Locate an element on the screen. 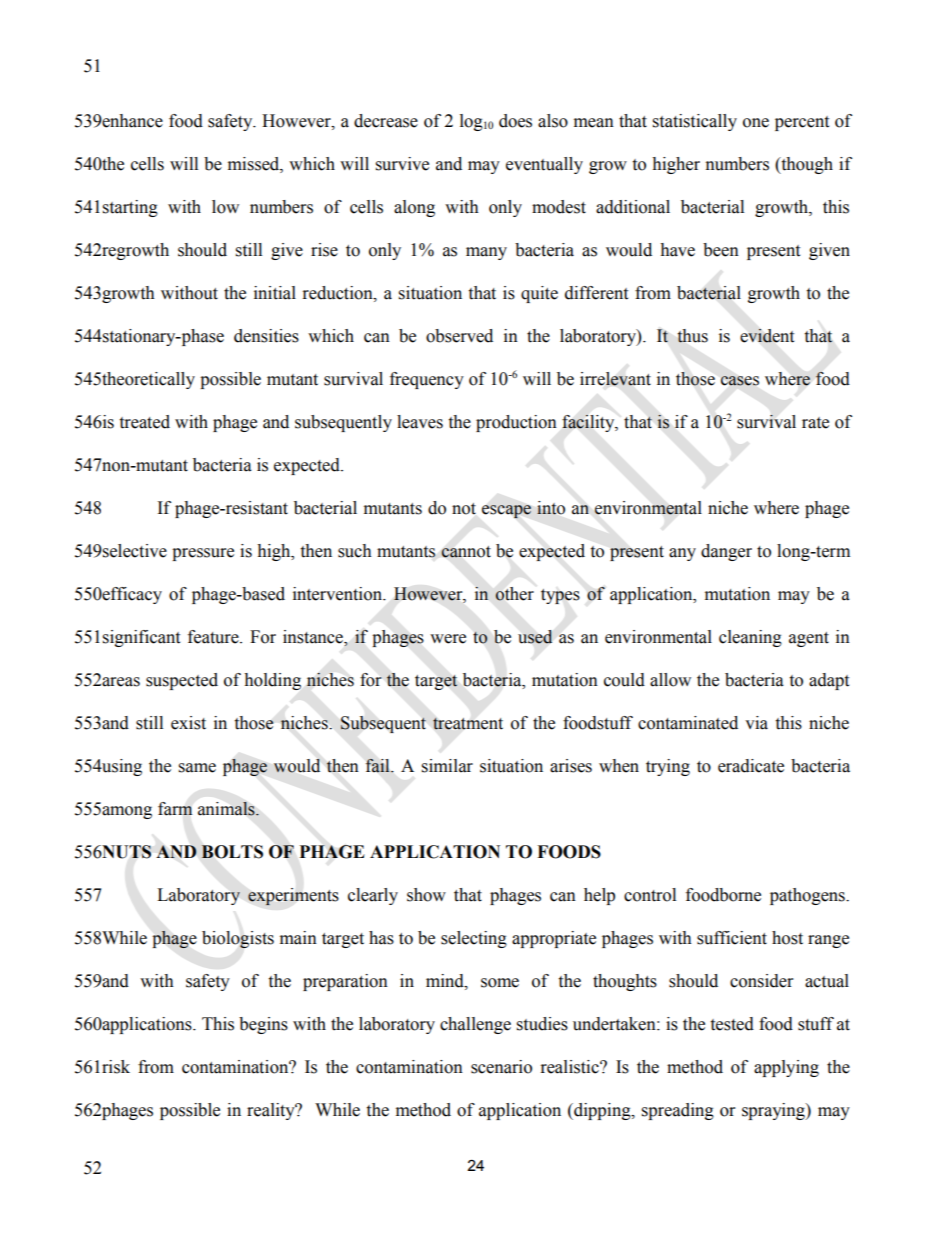 The height and width of the screenshot is (1233, 952). were is located at coordinates (448, 639).
